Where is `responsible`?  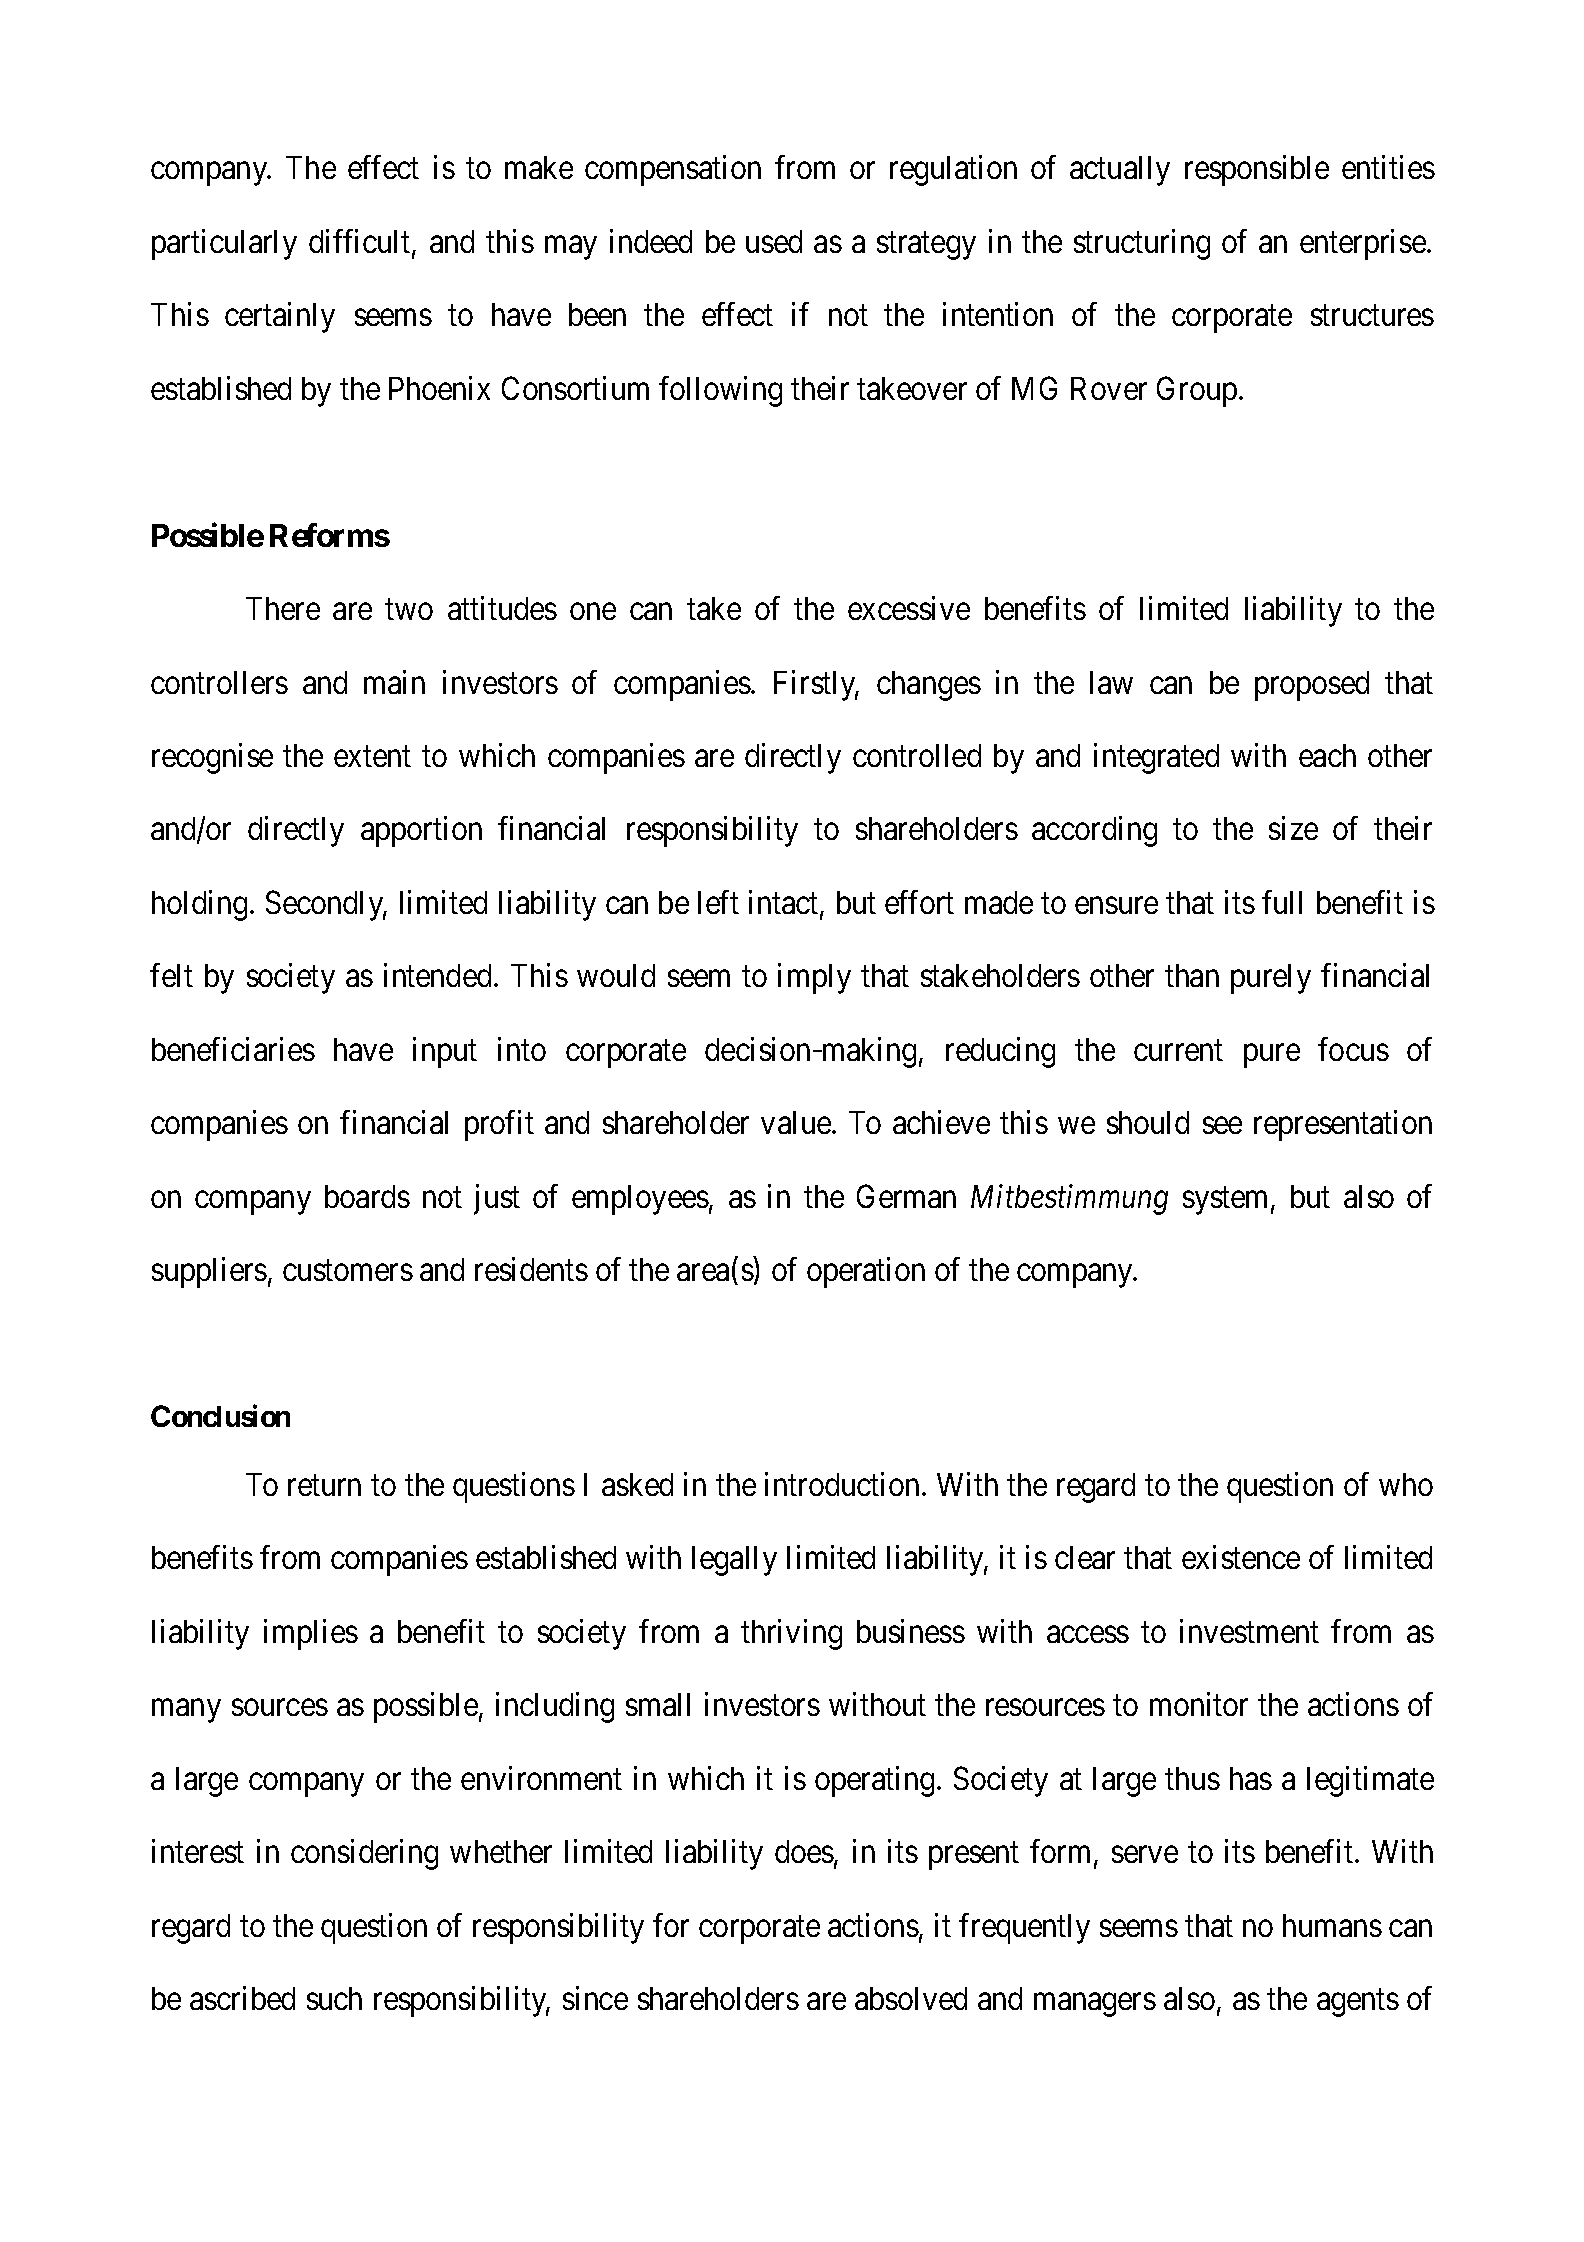 responsible is located at coordinates (1257, 170).
